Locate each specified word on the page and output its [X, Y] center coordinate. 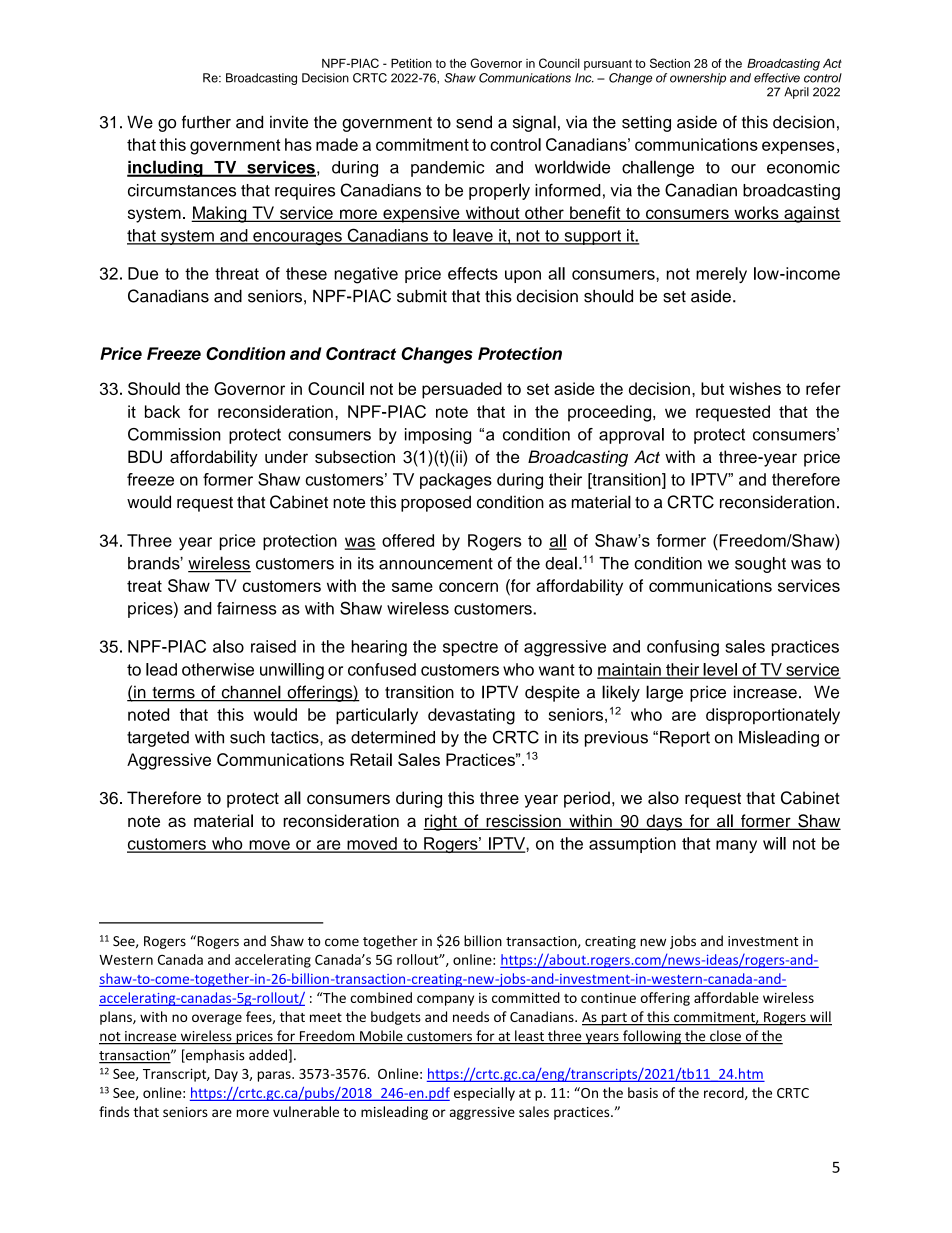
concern [468, 587]
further [206, 122]
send [474, 122]
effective [777, 78]
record [725, 1093]
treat [144, 586]
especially [484, 1094]
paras [275, 1076]
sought [760, 565]
